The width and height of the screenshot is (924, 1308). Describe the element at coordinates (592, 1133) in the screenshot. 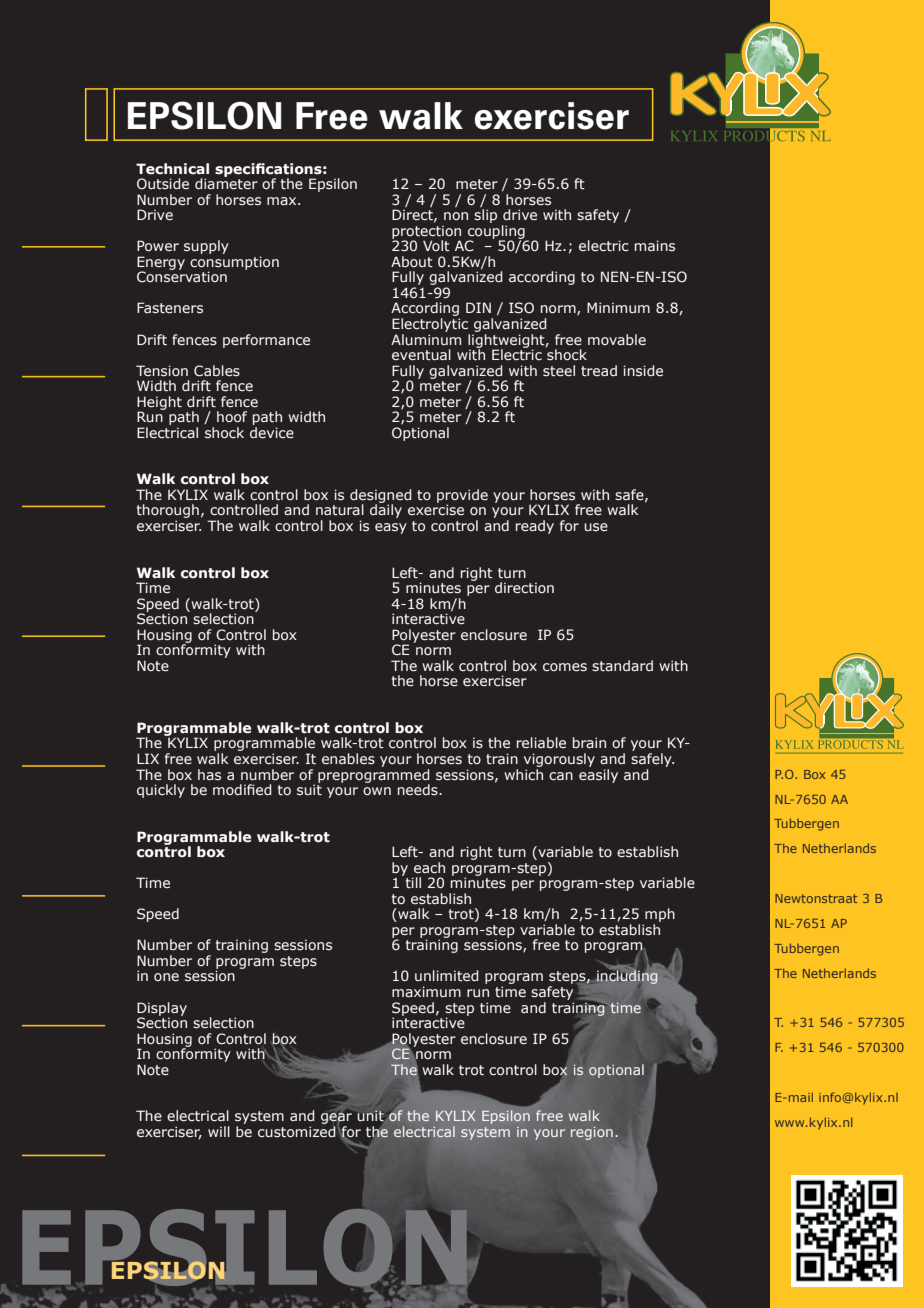

I see `region` at that location.
